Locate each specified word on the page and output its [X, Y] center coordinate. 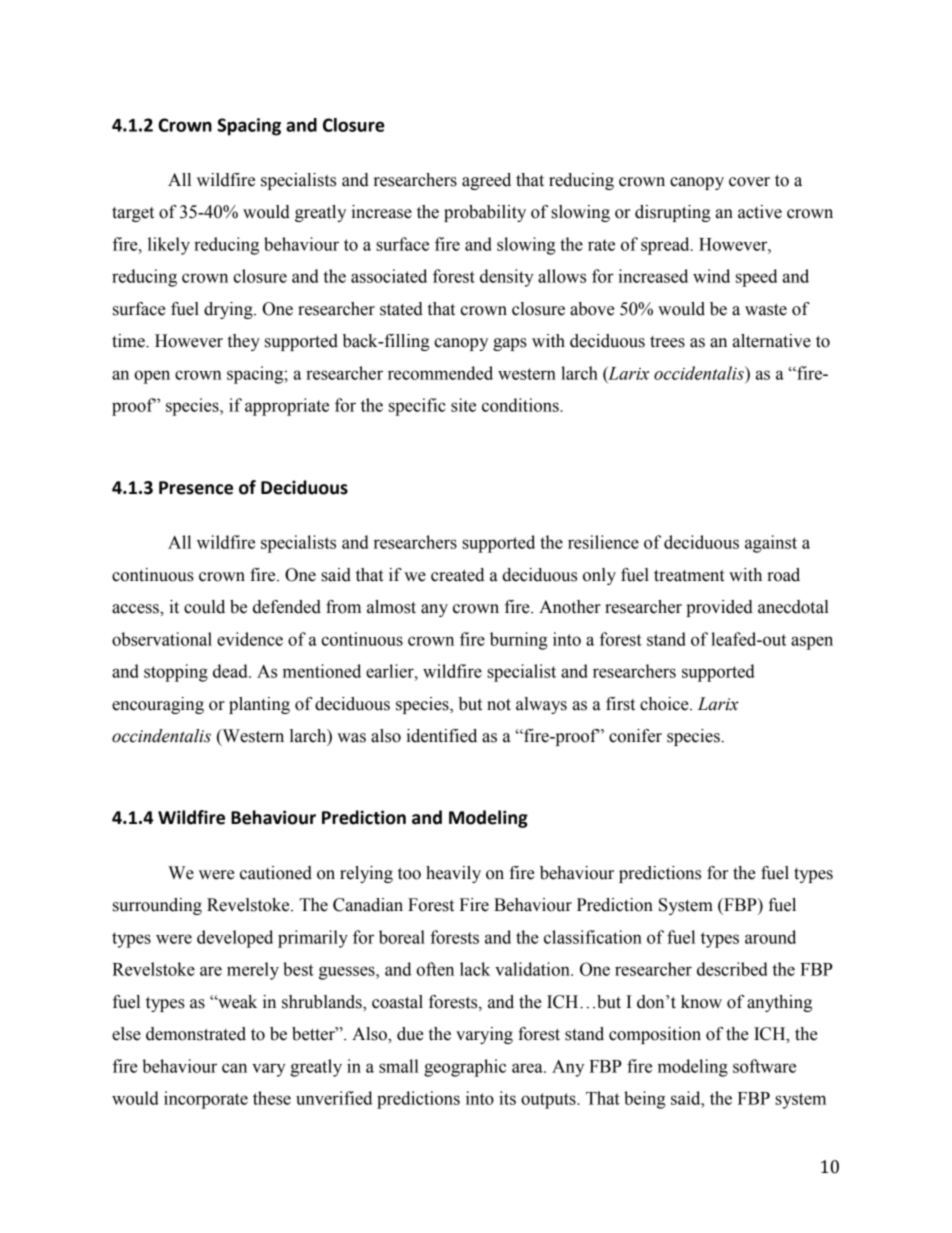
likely [169, 246]
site [463, 405]
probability [485, 213]
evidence [250, 639]
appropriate [287, 407]
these [272, 1098]
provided [719, 608]
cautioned [276, 873]
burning [518, 641]
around [770, 937]
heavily [453, 874]
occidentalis [700, 373]
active [760, 212]
